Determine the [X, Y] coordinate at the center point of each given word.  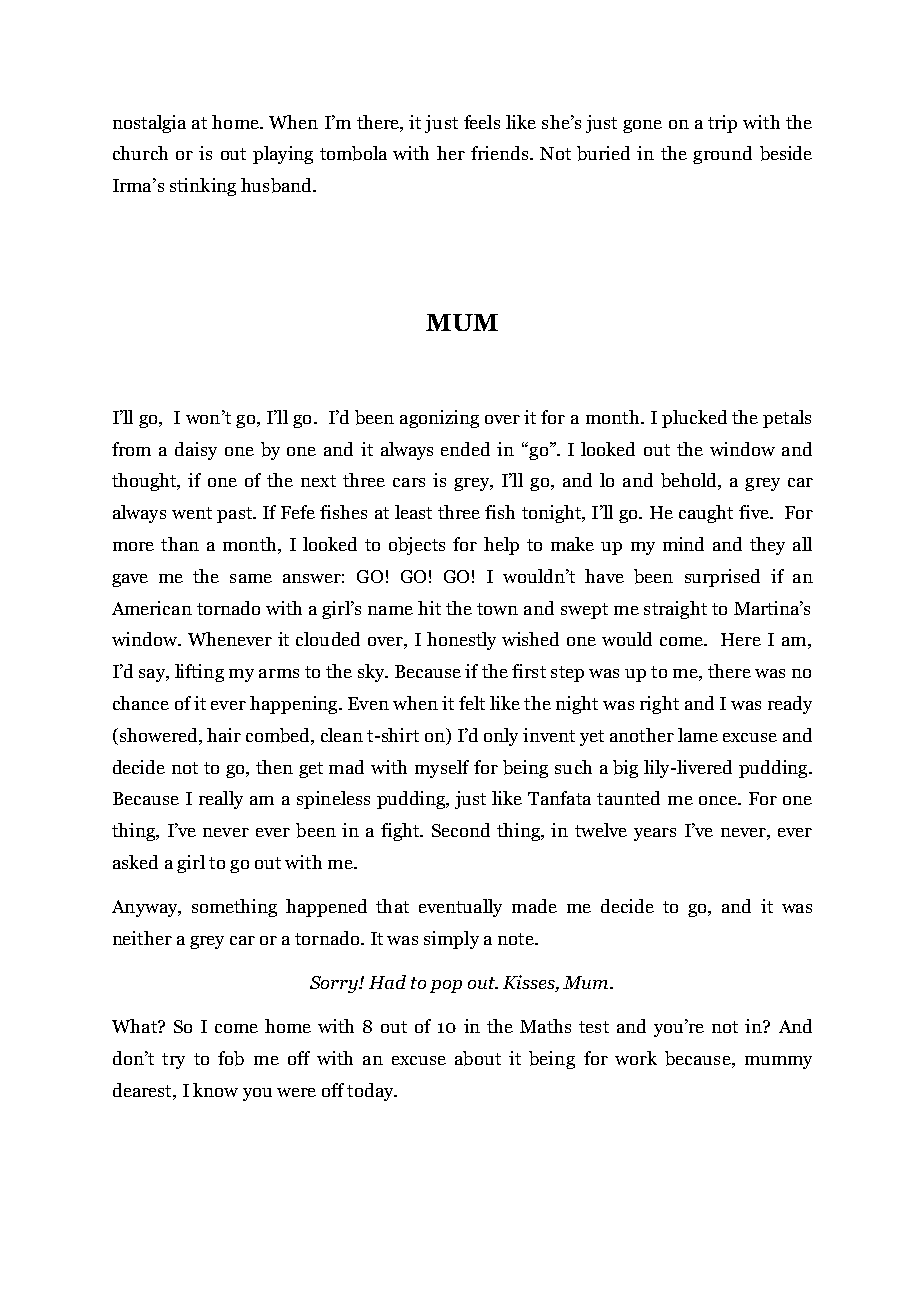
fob [231, 1058]
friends [501, 153]
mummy [778, 1062]
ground [722, 155]
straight [675, 610]
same [251, 578]
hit [429, 608]
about [478, 1058]
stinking [203, 187]
